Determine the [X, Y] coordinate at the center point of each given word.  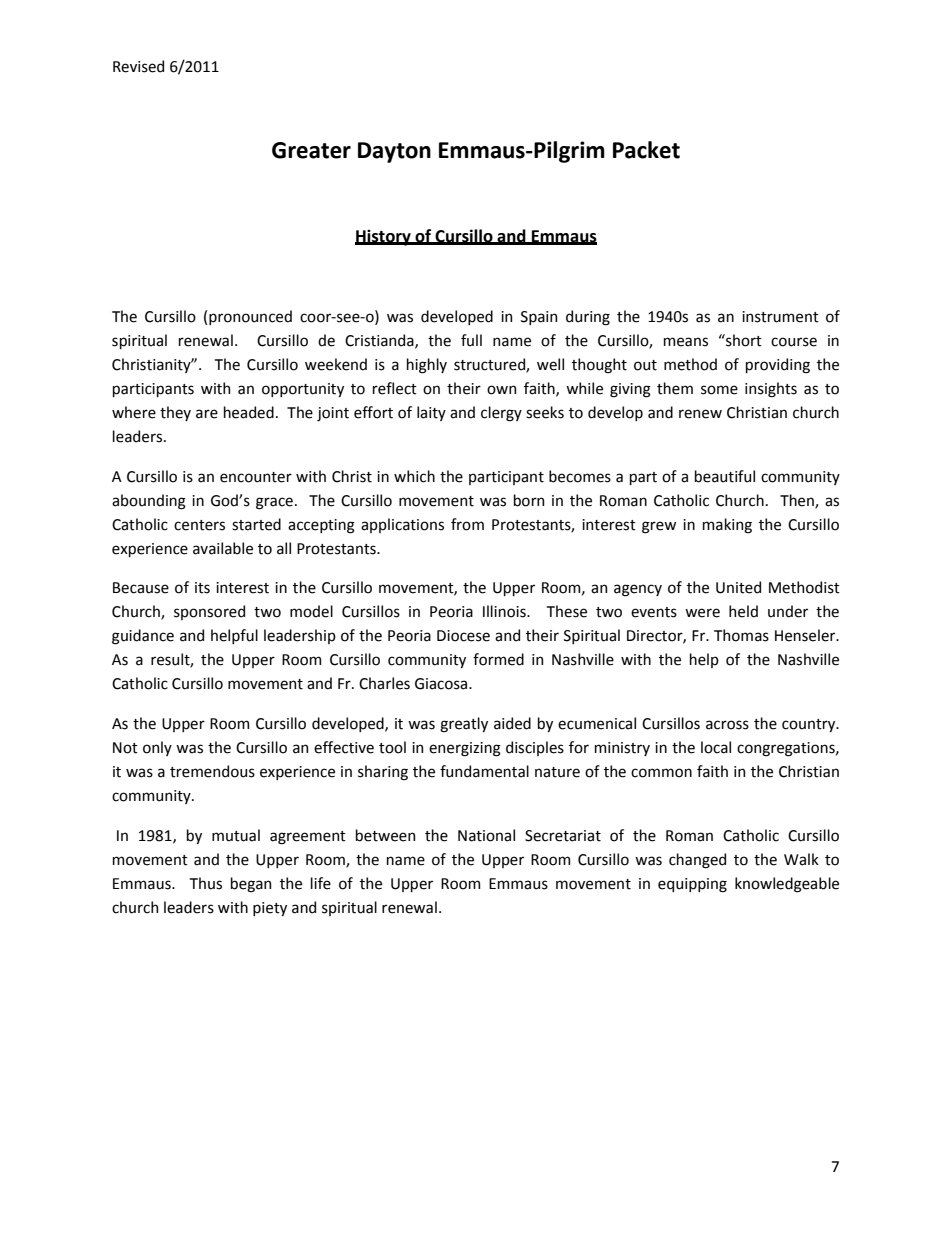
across [727, 725]
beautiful [725, 476]
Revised [138, 66]
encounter [256, 477]
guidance [143, 637]
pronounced [250, 317]
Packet [646, 150]
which [414, 476]
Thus [206, 883]
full [471, 340]
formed [498, 659]
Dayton [394, 152]
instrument [780, 317]
